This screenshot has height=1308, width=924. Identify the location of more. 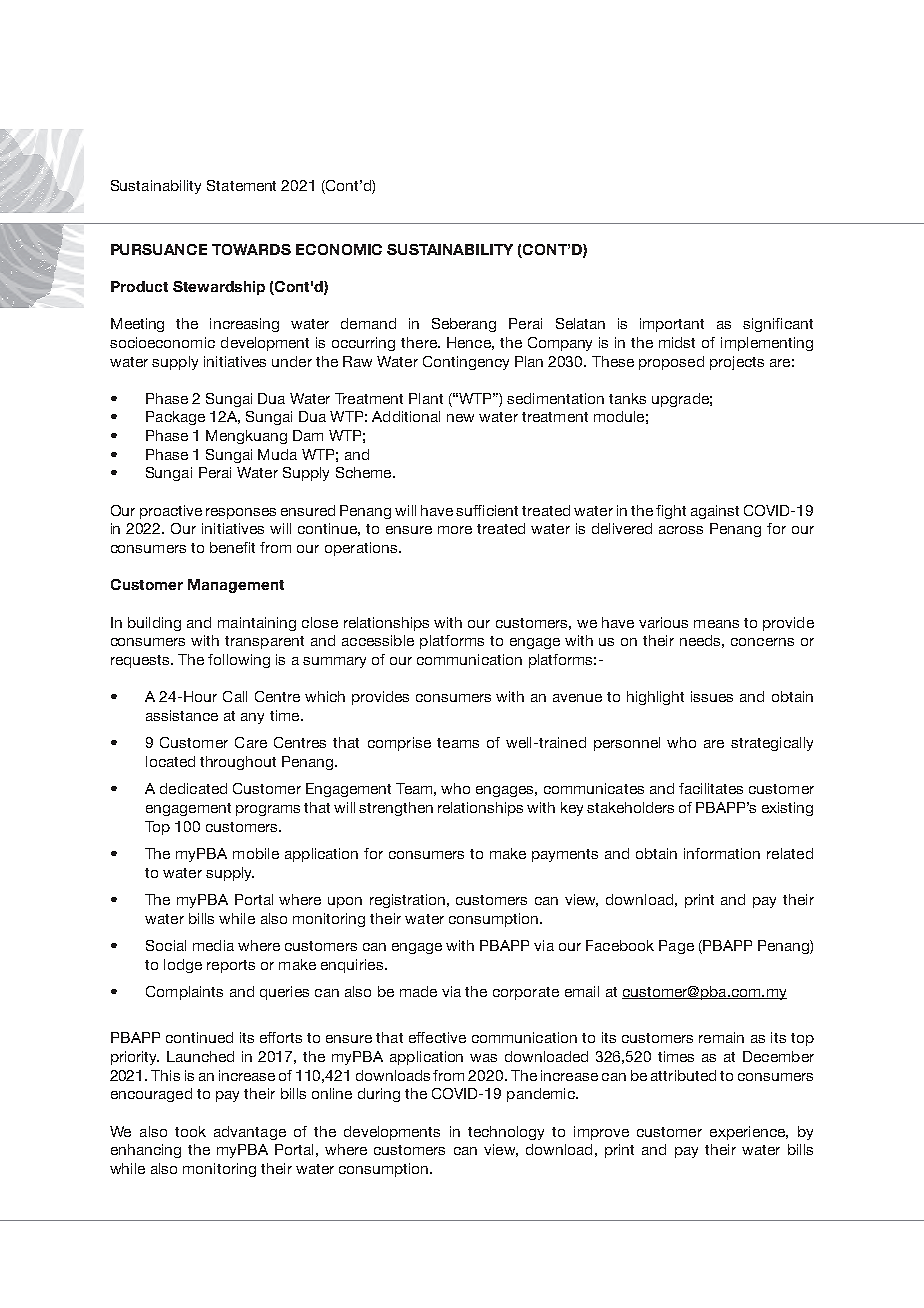
(455, 530).
